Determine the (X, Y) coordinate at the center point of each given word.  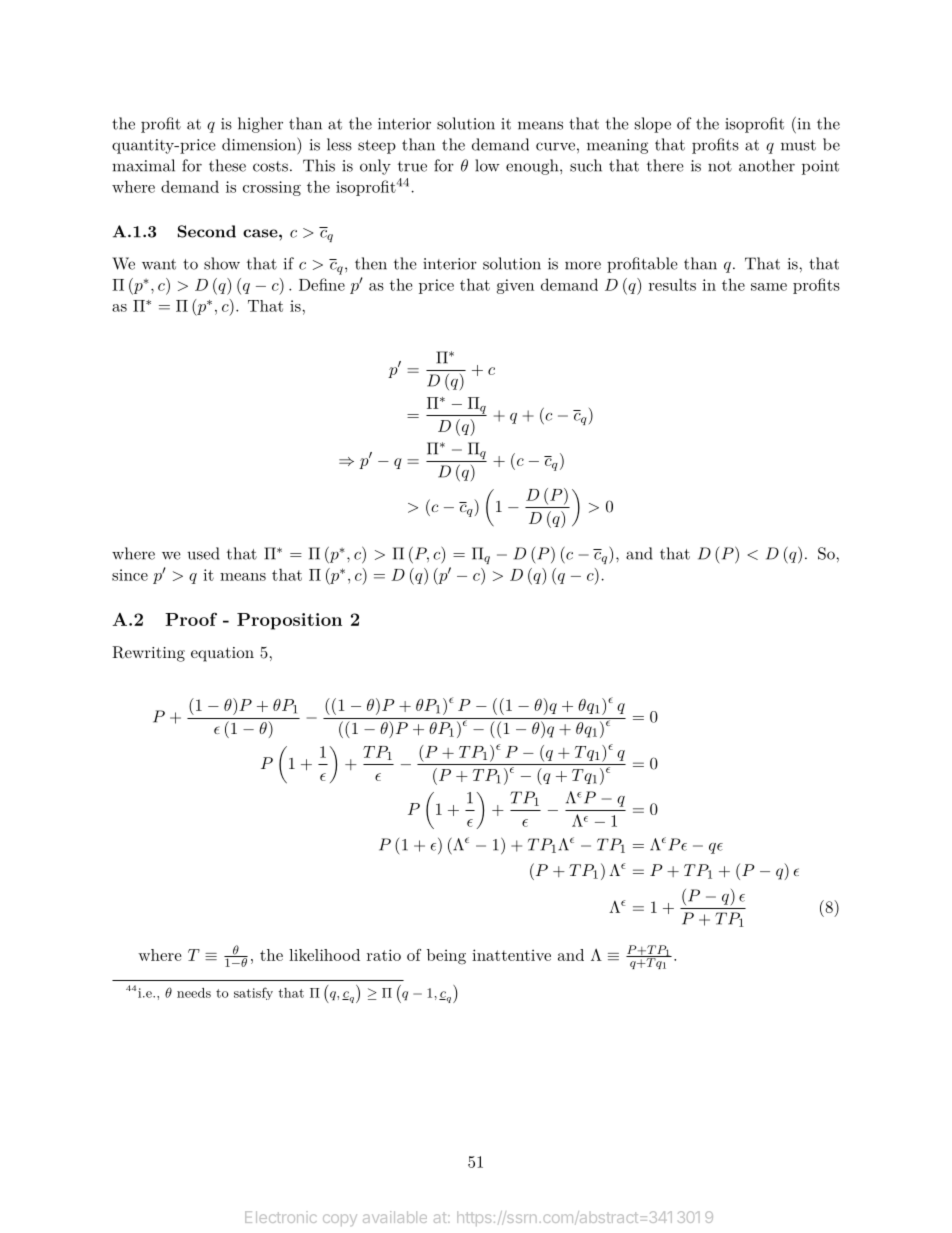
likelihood (324, 955)
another (767, 165)
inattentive (511, 955)
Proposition (289, 621)
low (487, 165)
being (446, 957)
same (769, 287)
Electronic (281, 1217)
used (203, 553)
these (227, 165)
